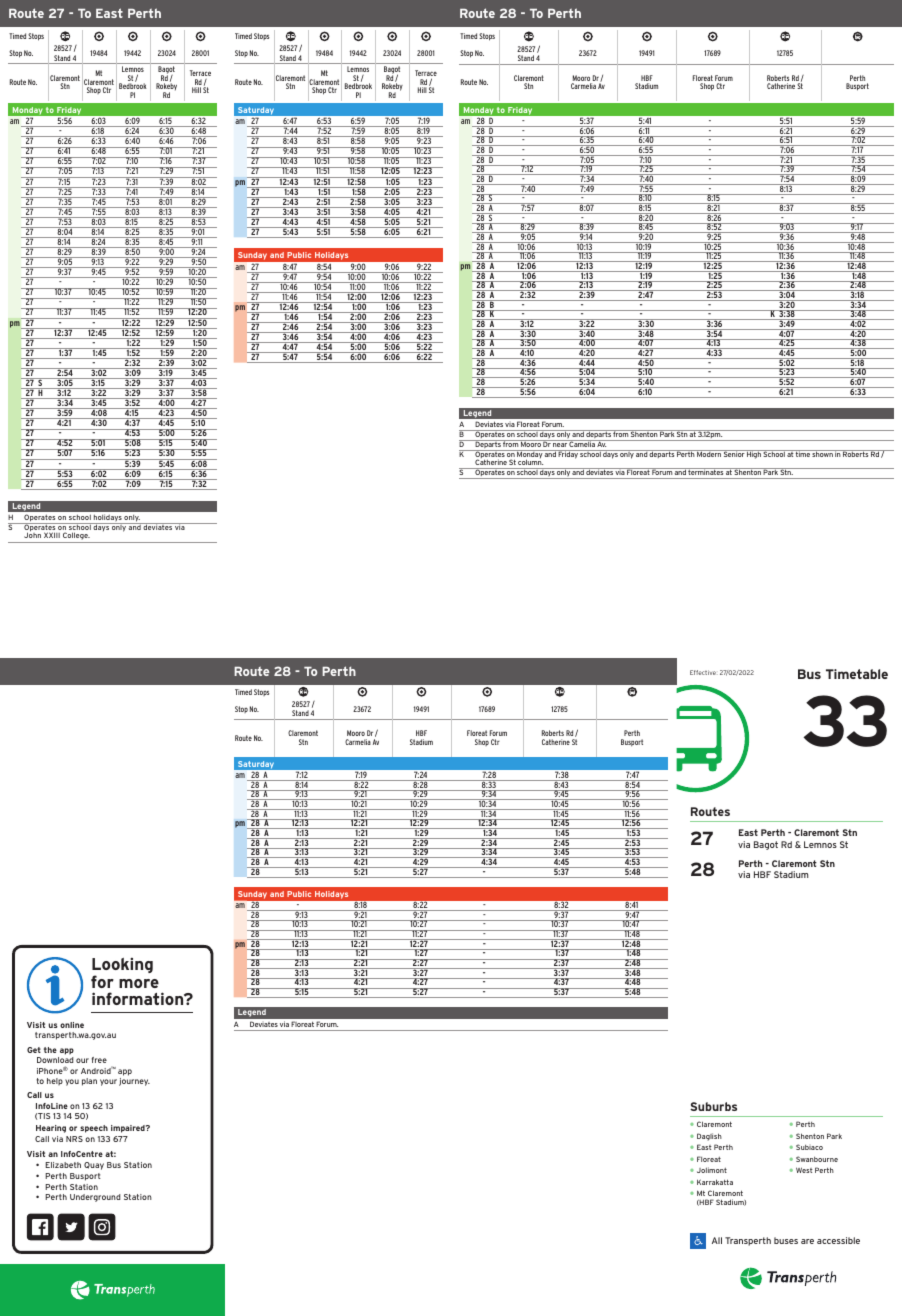 The image size is (902, 1316). What do you see at coordinates (134, 1082) in the page?
I see `journey` at bounding box center [134, 1082].
